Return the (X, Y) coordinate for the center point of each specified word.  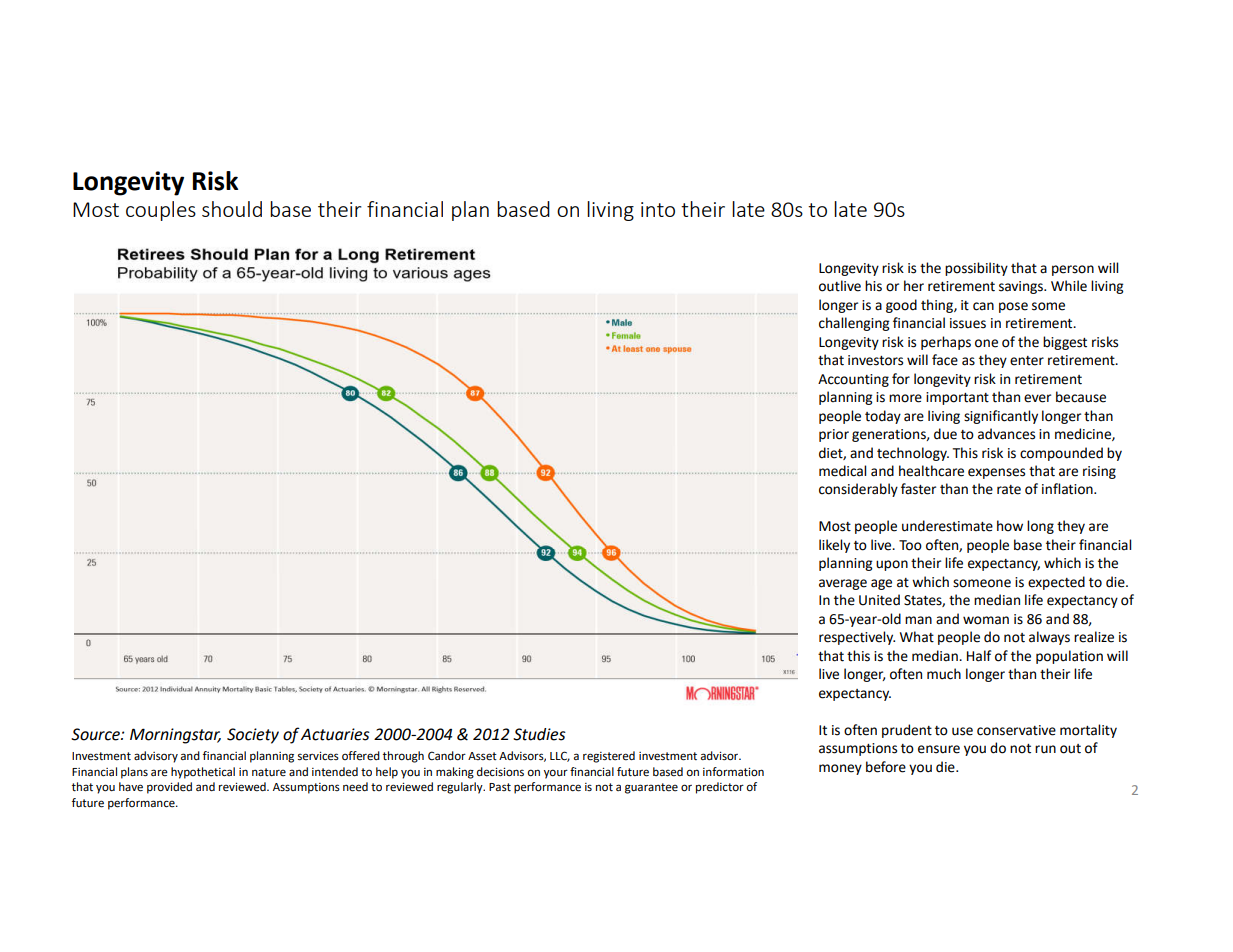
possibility (976, 269)
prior (834, 435)
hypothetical (203, 773)
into (658, 209)
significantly (1001, 417)
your (556, 774)
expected (1056, 583)
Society (253, 736)
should (232, 209)
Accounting (853, 380)
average (843, 584)
